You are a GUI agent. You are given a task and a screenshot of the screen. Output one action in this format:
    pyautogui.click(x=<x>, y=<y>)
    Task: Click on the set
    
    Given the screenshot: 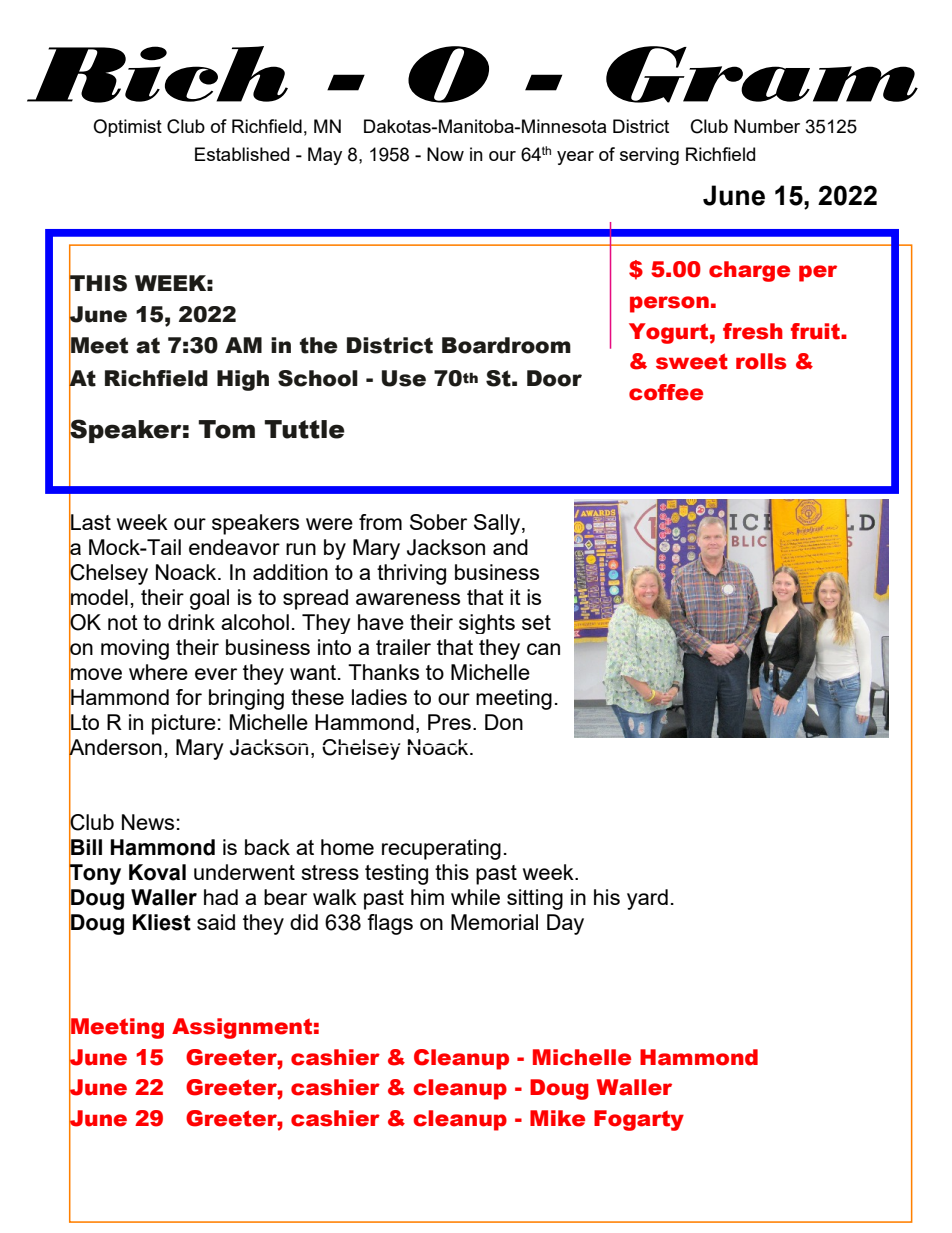 What is the action you would take?
    pyautogui.click(x=536, y=622)
